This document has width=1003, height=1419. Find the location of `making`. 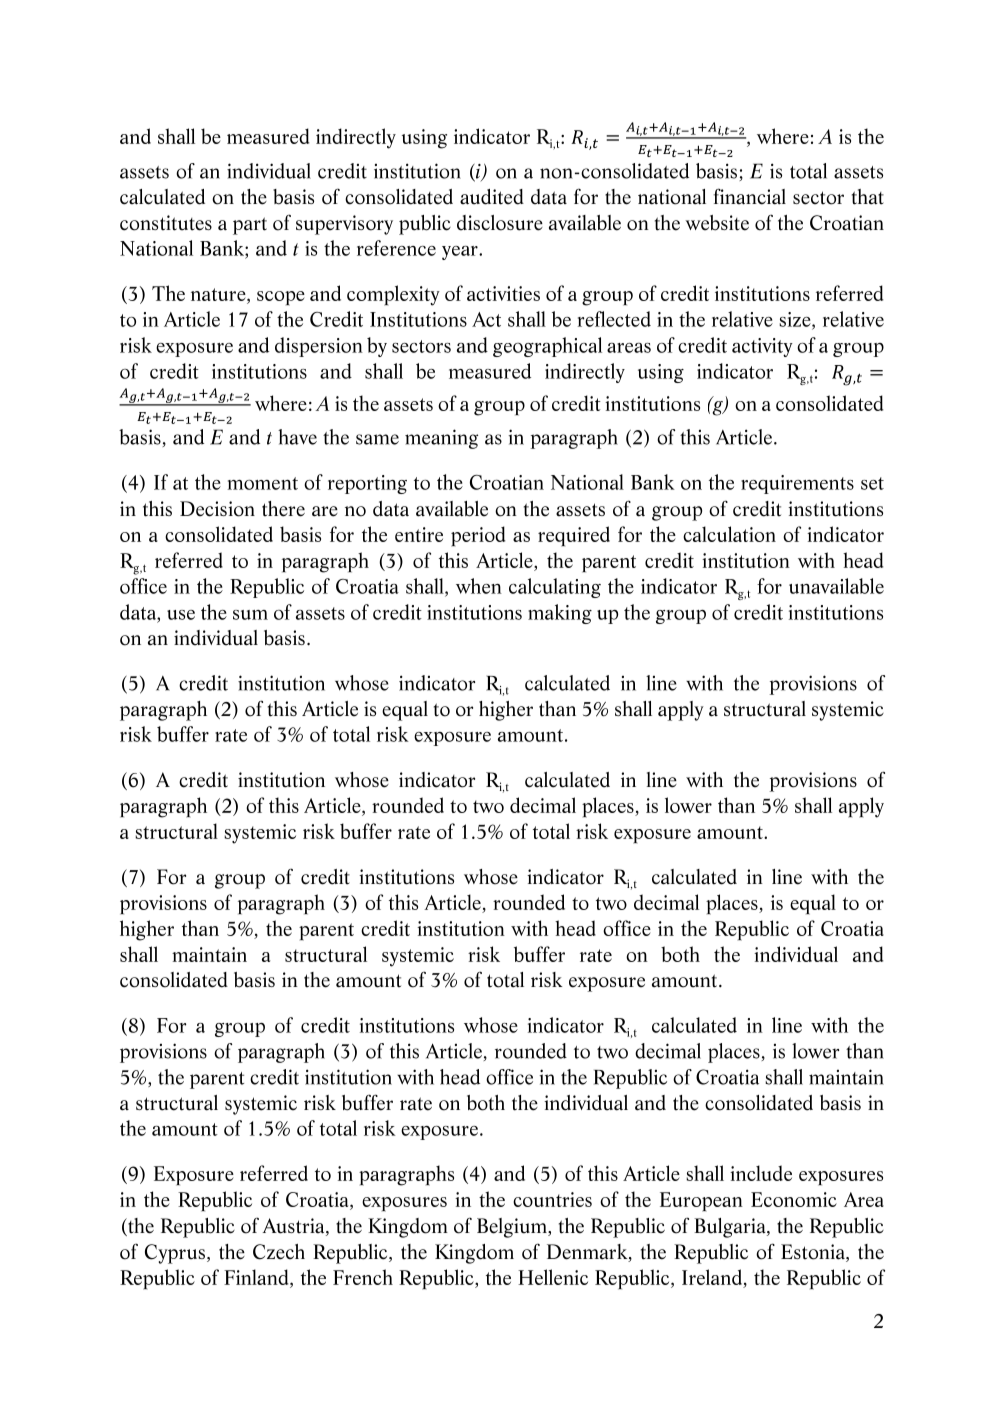

making is located at coordinates (560, 614).
